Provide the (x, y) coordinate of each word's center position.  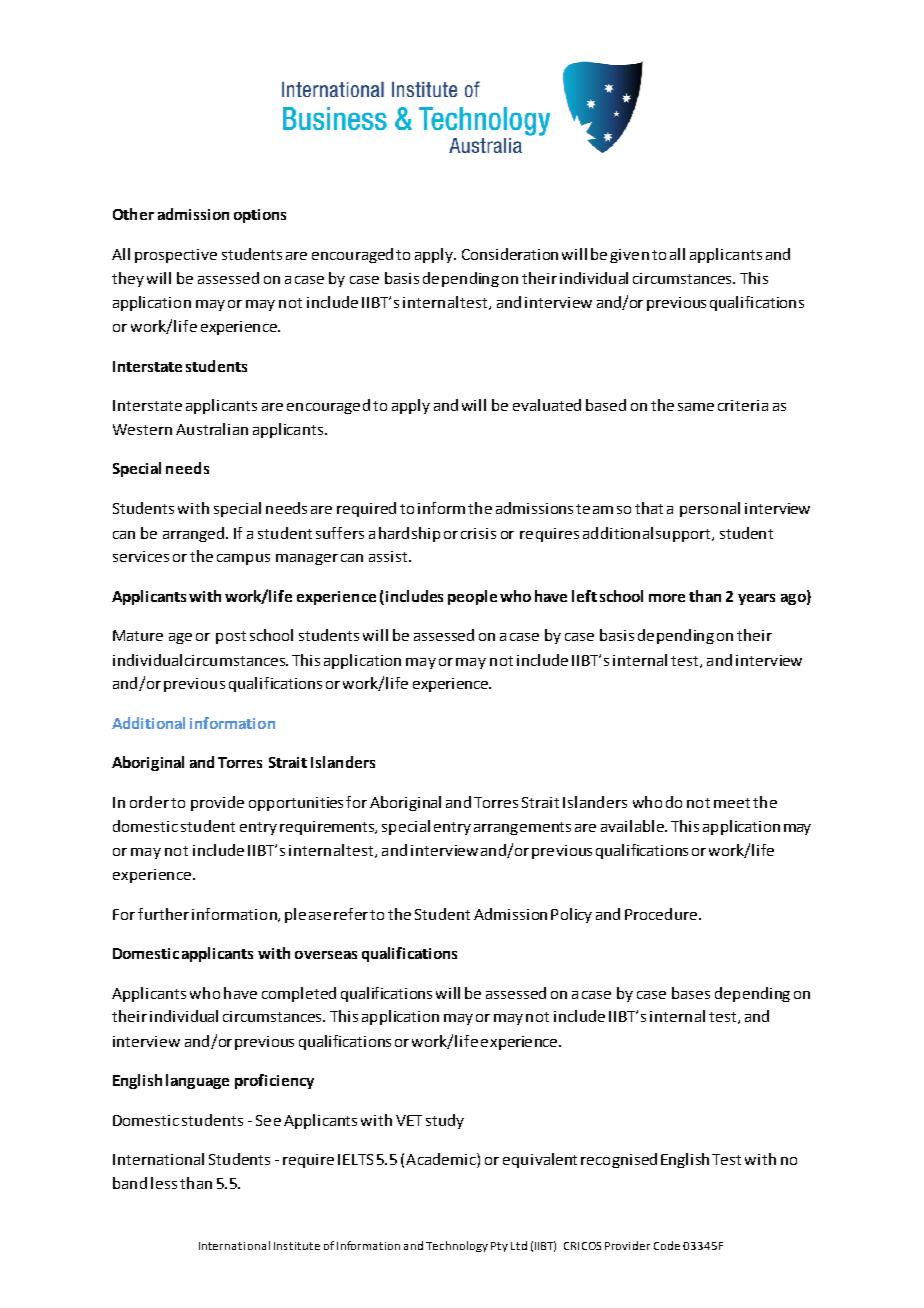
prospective (176, 256)
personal (710, 509)
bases (691, 993)
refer (351, 914)
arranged (195, 534)
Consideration (510, 254)
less (164, 1183)
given (629, 256)
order (149, 802)
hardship (409, 534)
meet (732, 803)
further (163, 914)
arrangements (522, 828)
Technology (457, 1246)
